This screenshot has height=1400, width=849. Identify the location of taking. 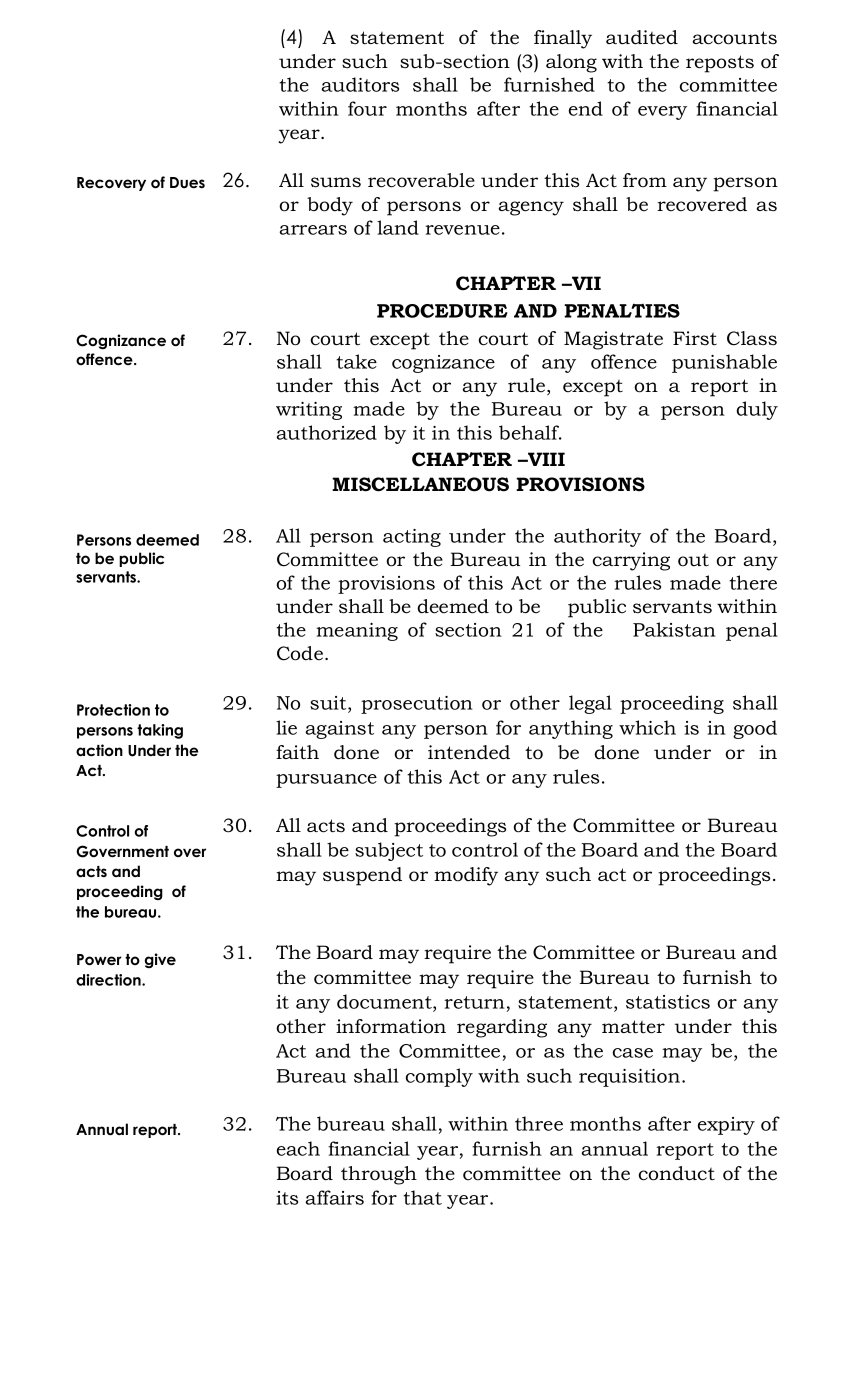
(160, 731).
